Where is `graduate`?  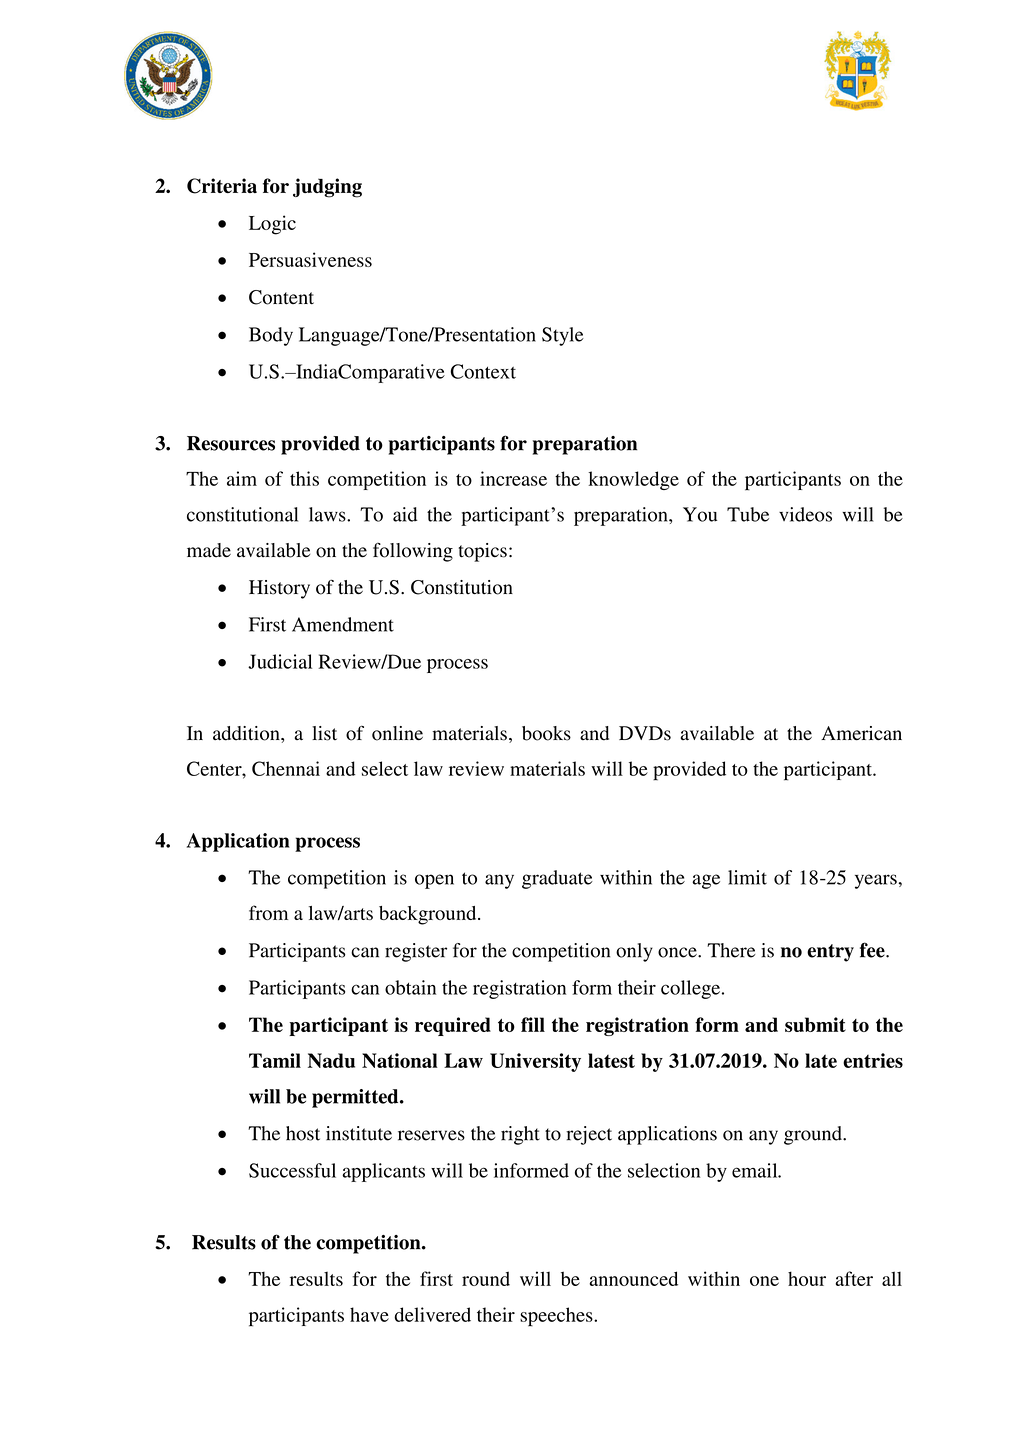
graduate is located at coordinates (557, 879).
